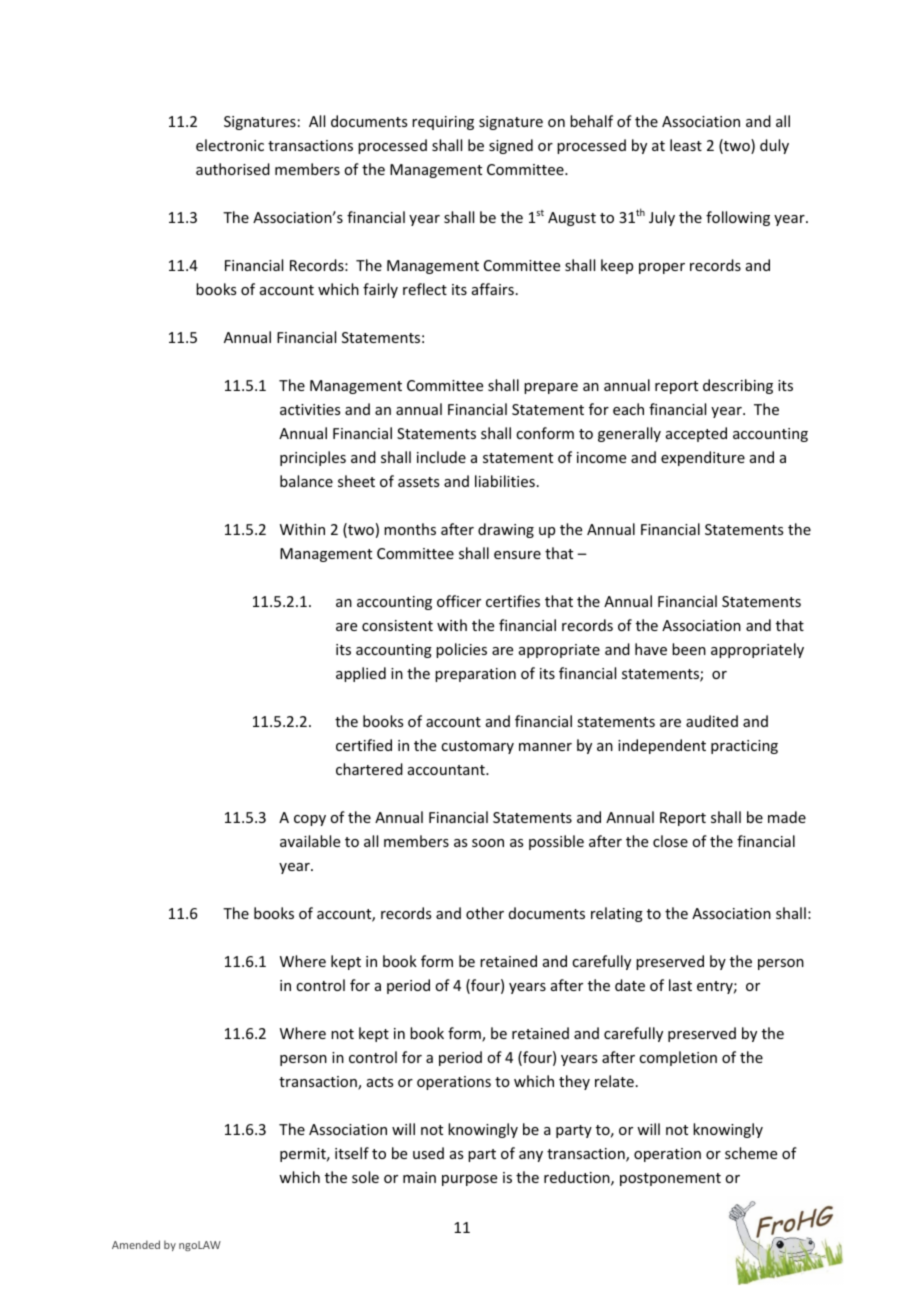 The width and height of the image is (924, 1308). Describe the element at coordinates (310, 820) in the image. I see `copy` at that location.
